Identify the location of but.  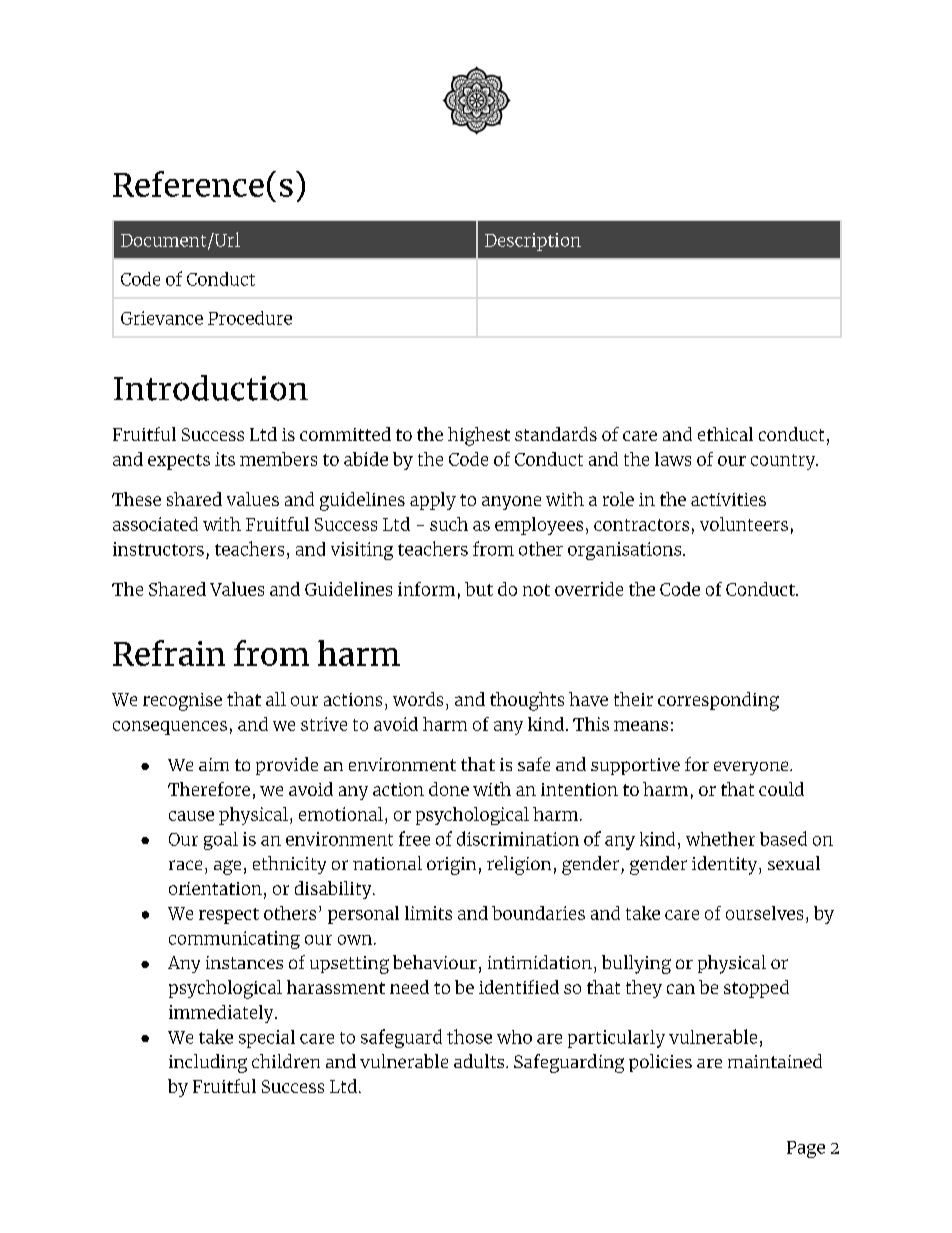
(479, 589).
